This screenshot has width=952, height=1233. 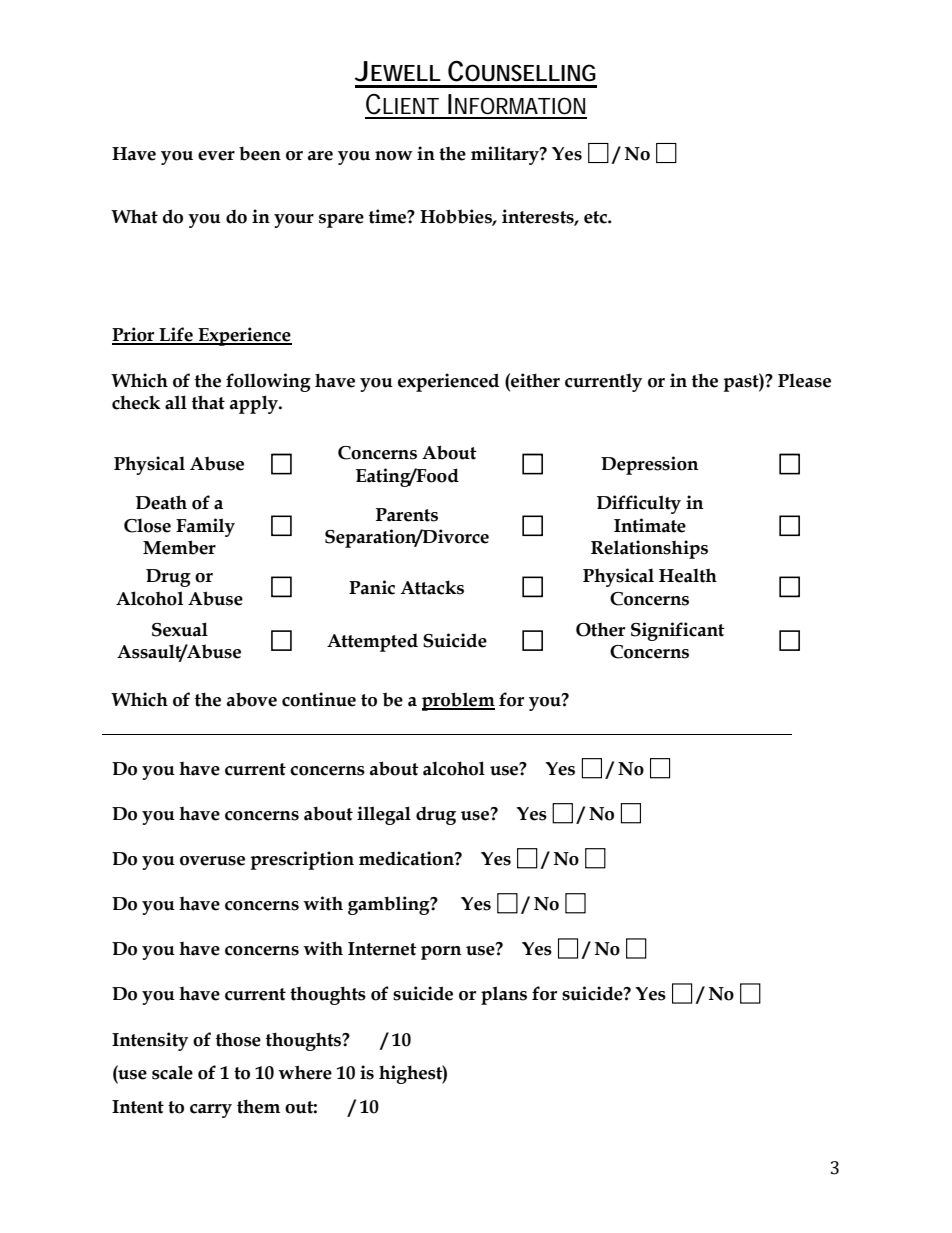 What do you see at coordinates (212, 861) in the screenshot?
I see `overuse` at bounding box center [212, 861].
